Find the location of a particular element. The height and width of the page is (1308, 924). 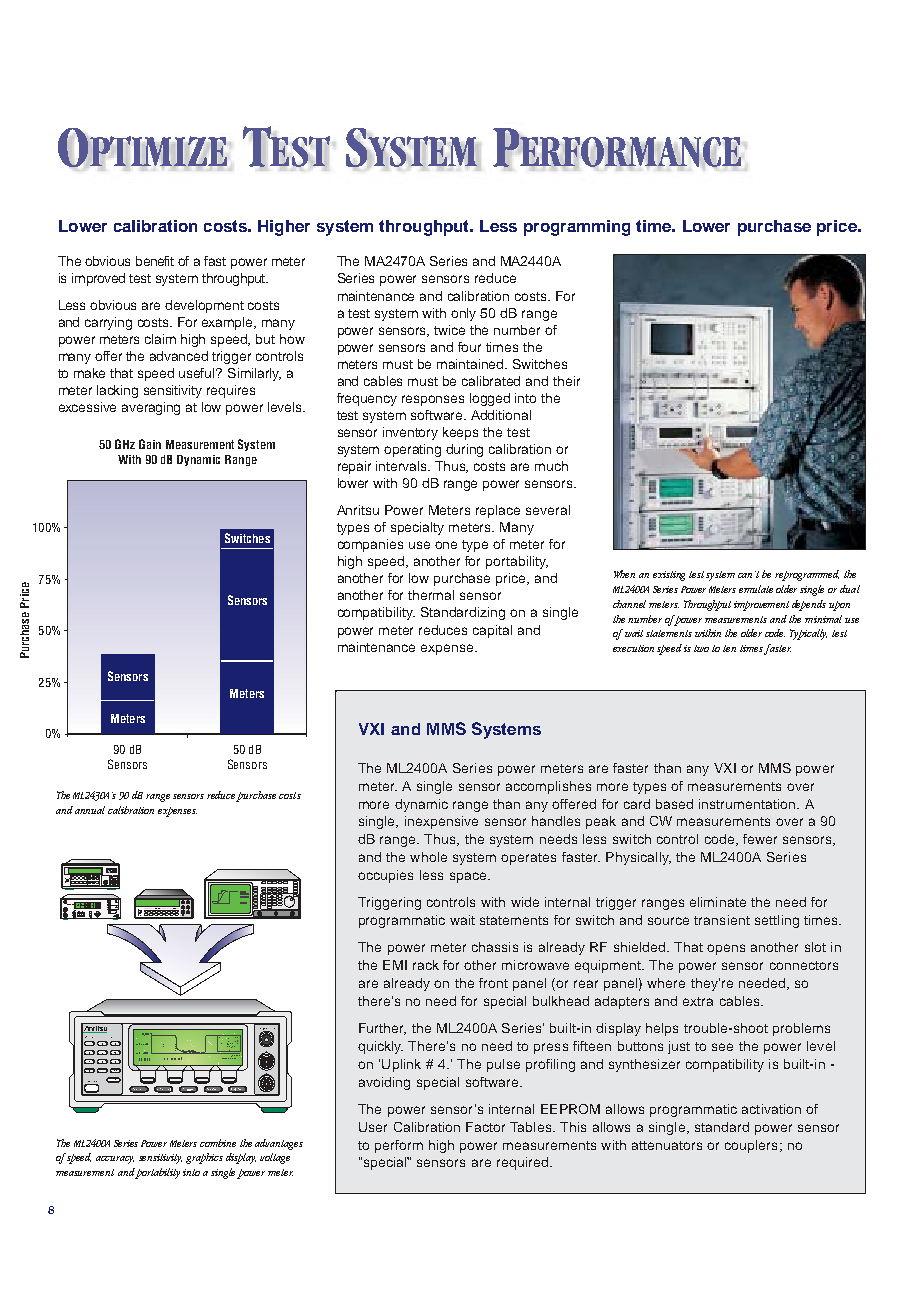

reprogrammed is located at coordinates (807, 575).
